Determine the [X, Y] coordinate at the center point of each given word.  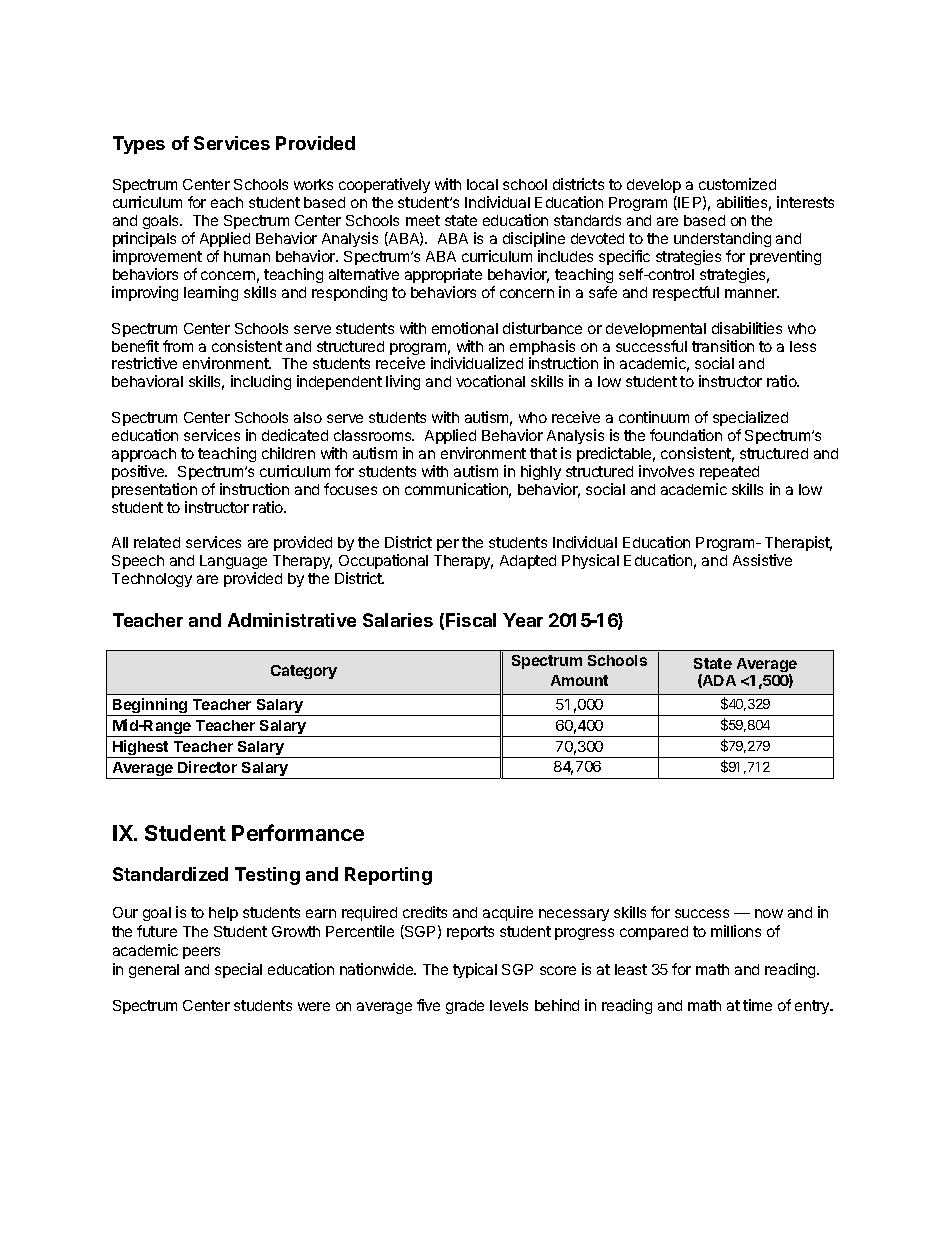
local [482, 184]
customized [737, 184]
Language [233, 564]
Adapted [528, 562]
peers [201, 953]
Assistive [762, 560]
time [757, 1005]
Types [139, 145]
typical [475, 970]
